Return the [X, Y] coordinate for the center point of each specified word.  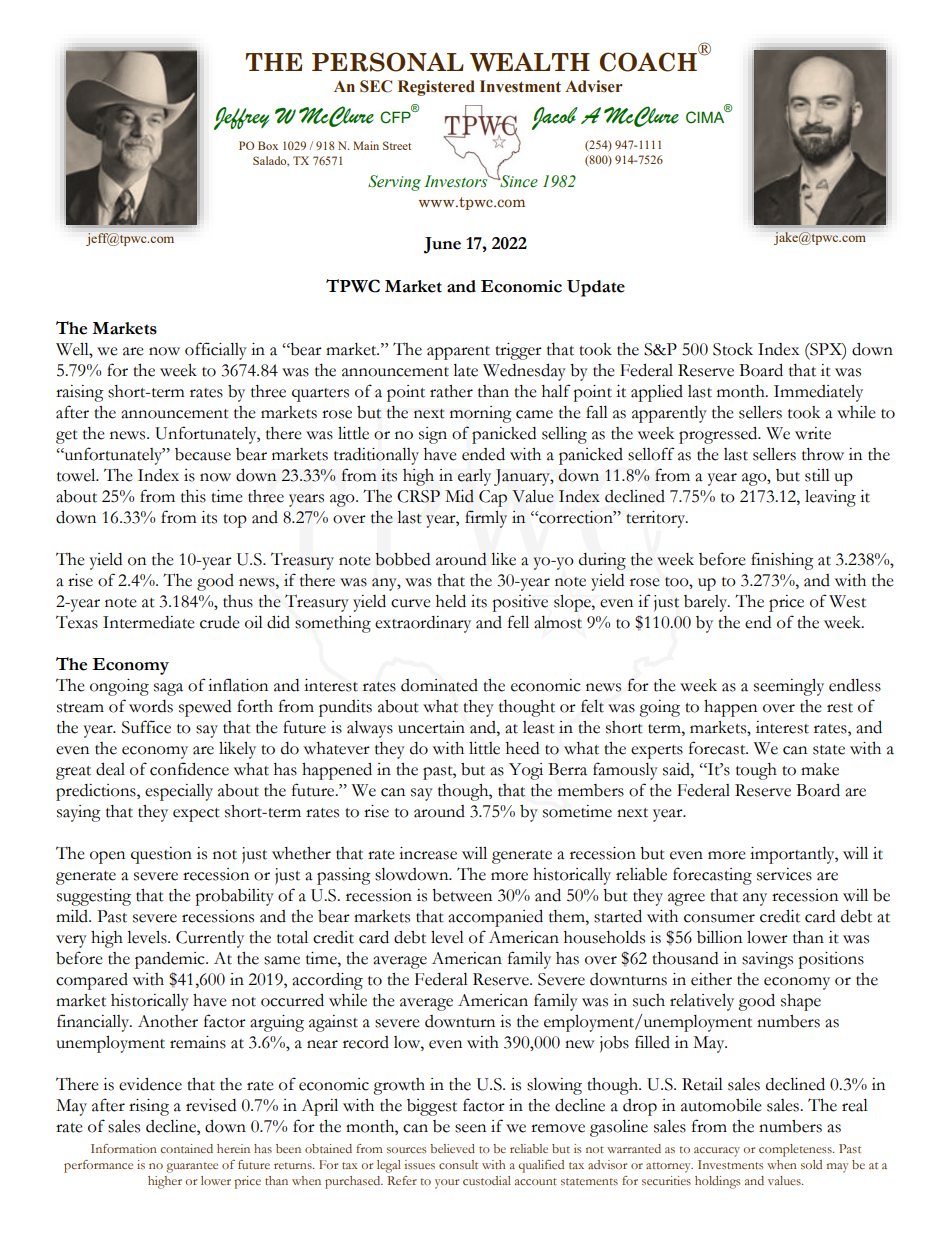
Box [268, 145]
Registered [436, 88]
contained [186, 1148]
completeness [796, 1150]
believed [452, 1148]
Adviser [594, 86]
